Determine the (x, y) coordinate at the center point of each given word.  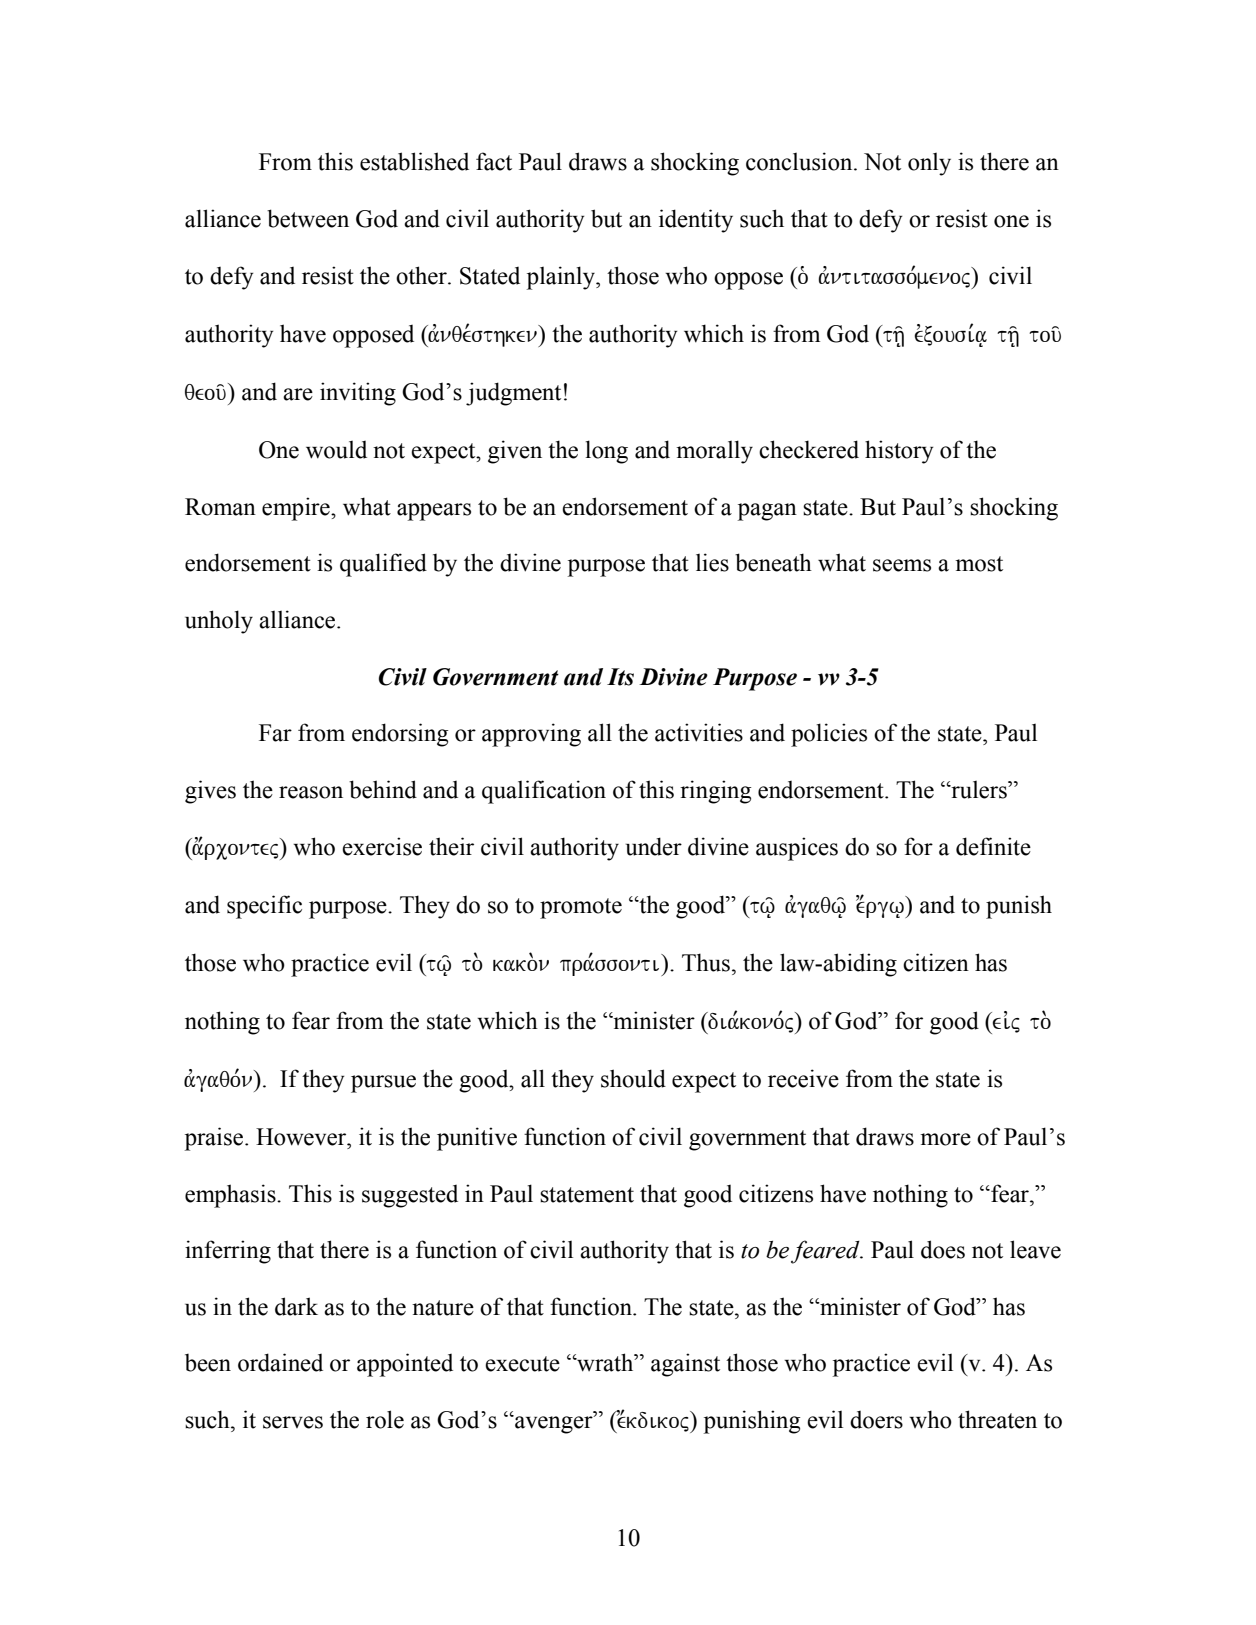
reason (311, 792)
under (654, 846)
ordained (280, 1362)
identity (696, 221)
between (308, 218)
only (929, 164)
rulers (979, 789)
